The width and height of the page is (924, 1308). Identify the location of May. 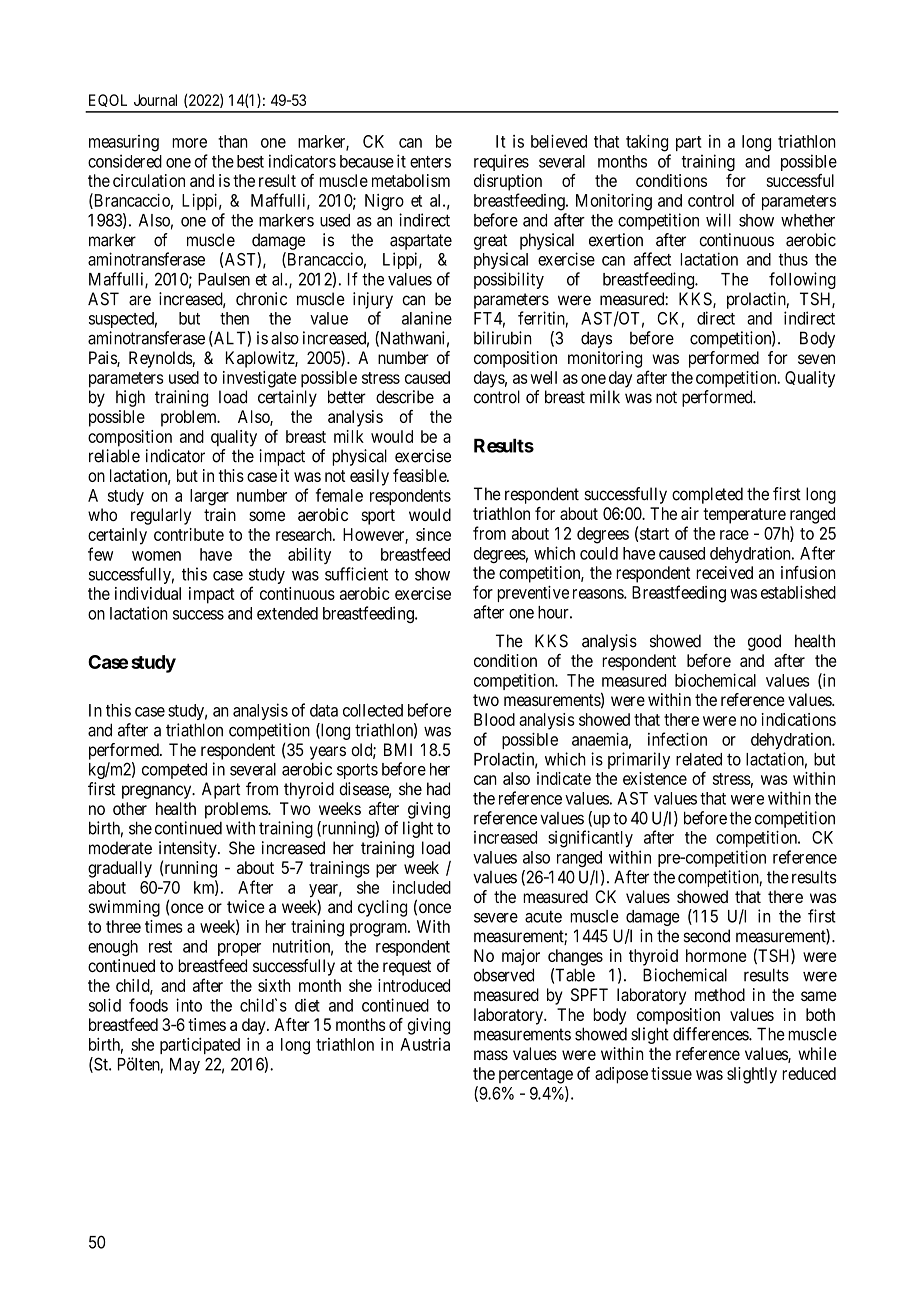
(185, 1066).
